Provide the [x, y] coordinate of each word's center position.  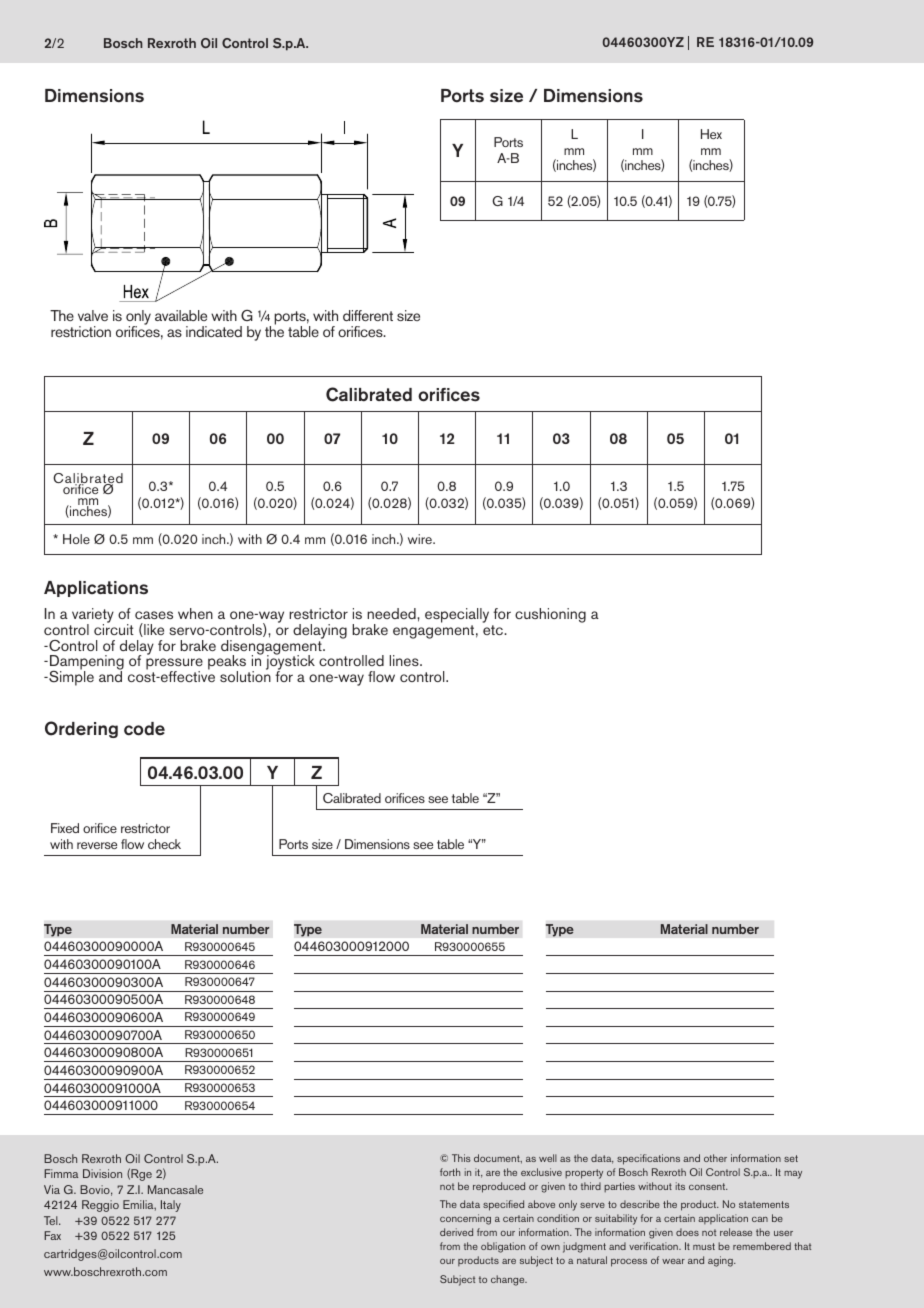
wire [421, 539]
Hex [711, 134]
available [181, 315]
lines [405, 660]
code [144, 729]
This [461, 1158]
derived [456, 1232]
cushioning [550, 615]
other [715, 1158]
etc [494, 630]
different [368, 315]
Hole [76, 539]
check [164, 844]
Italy [171, 1206]
